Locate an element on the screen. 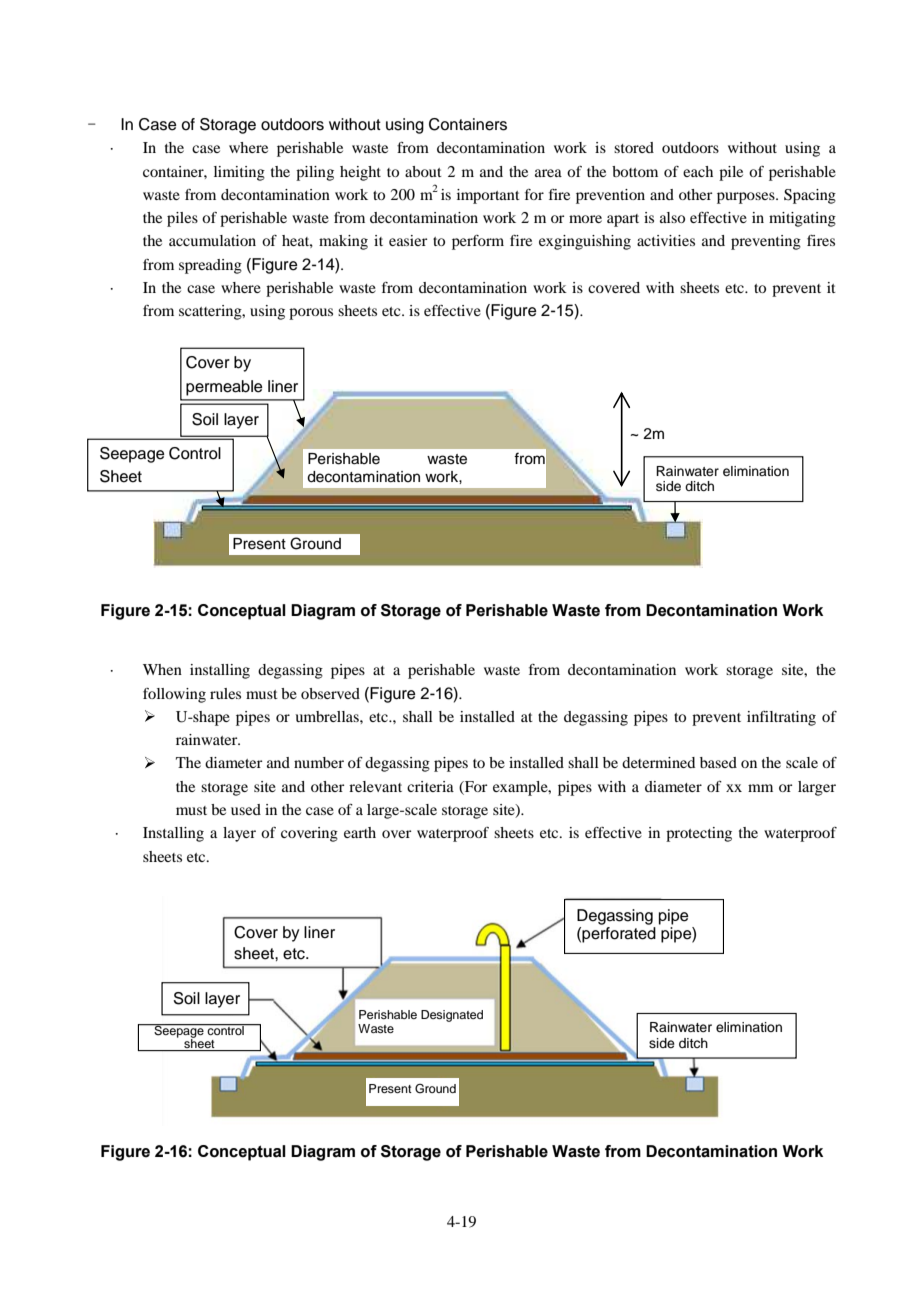 The height and width of the screenshot is (1308, 924). observed is located at coordinates (330, 693).
